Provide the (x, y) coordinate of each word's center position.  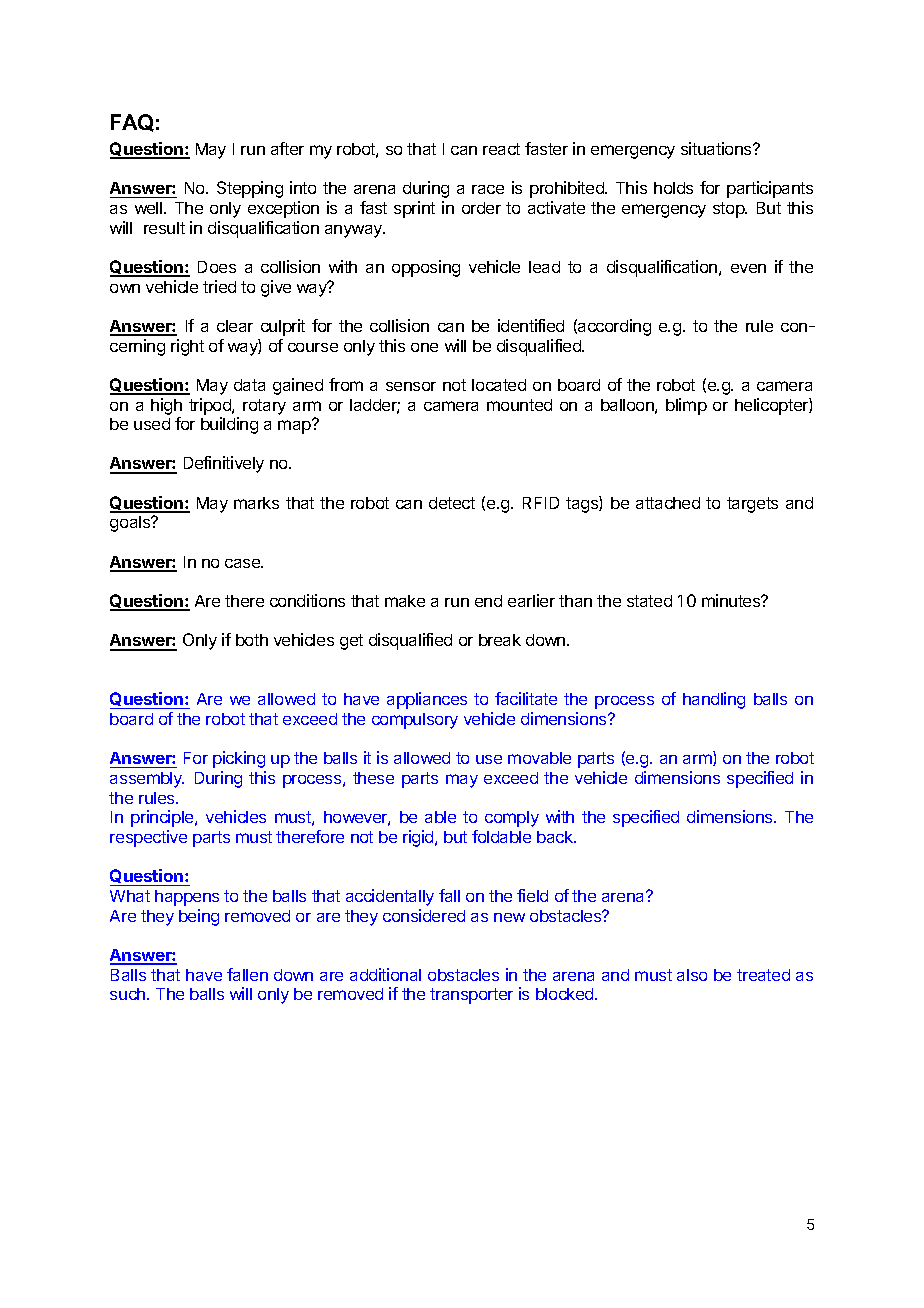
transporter (471, 996)
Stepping (250, 189)
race (488, 189)
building (229, 425)
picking (239, 759)
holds (673, 188)
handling (714, 700)
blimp (686, 406)
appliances (427, 700)
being (199, 917)
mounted (519, 405)
